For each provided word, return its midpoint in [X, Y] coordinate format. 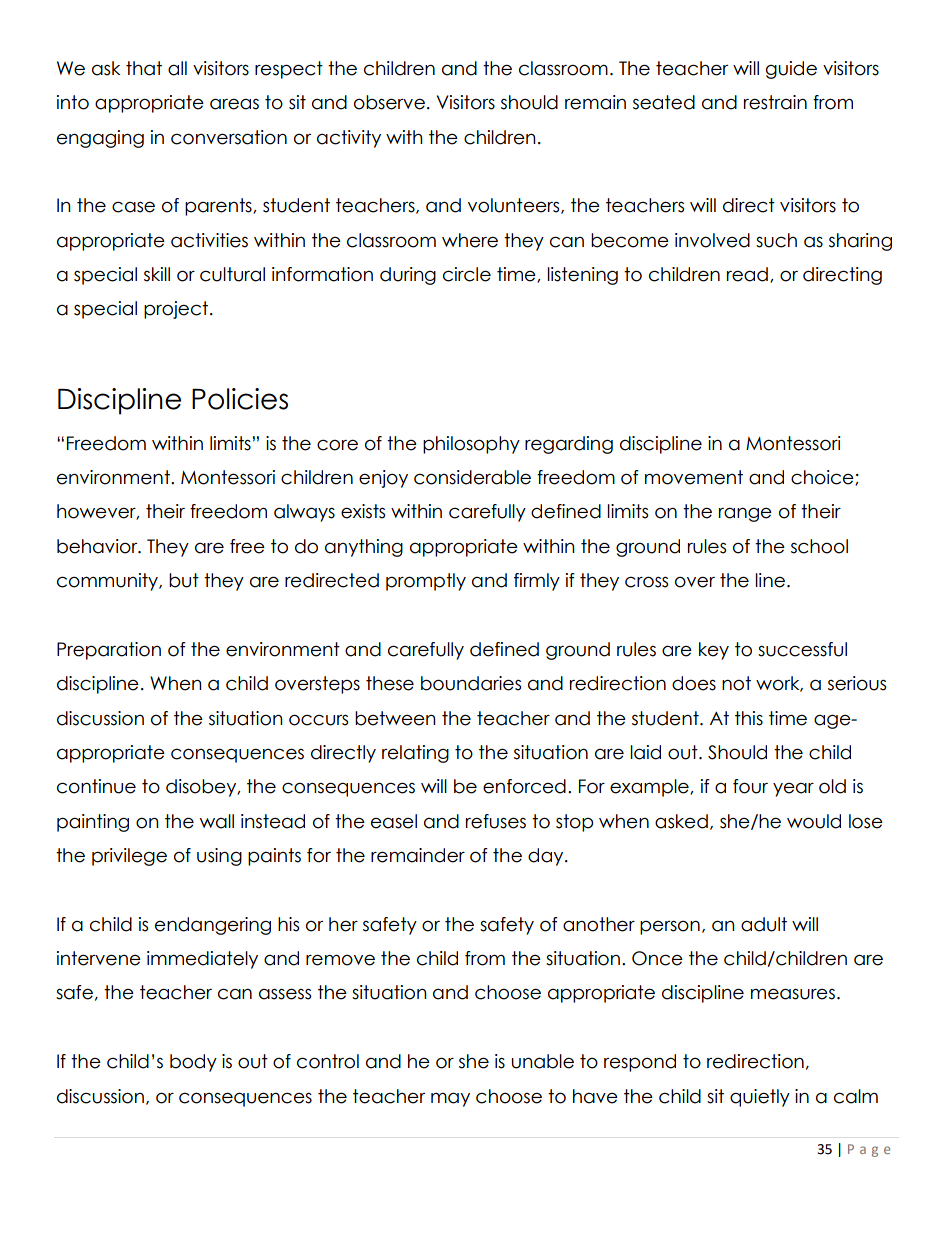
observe [389, 102]
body [193, 1063]
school [819, 546]
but [184, 580]
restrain [775, 102]
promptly [426, 582]
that [144, 68]
